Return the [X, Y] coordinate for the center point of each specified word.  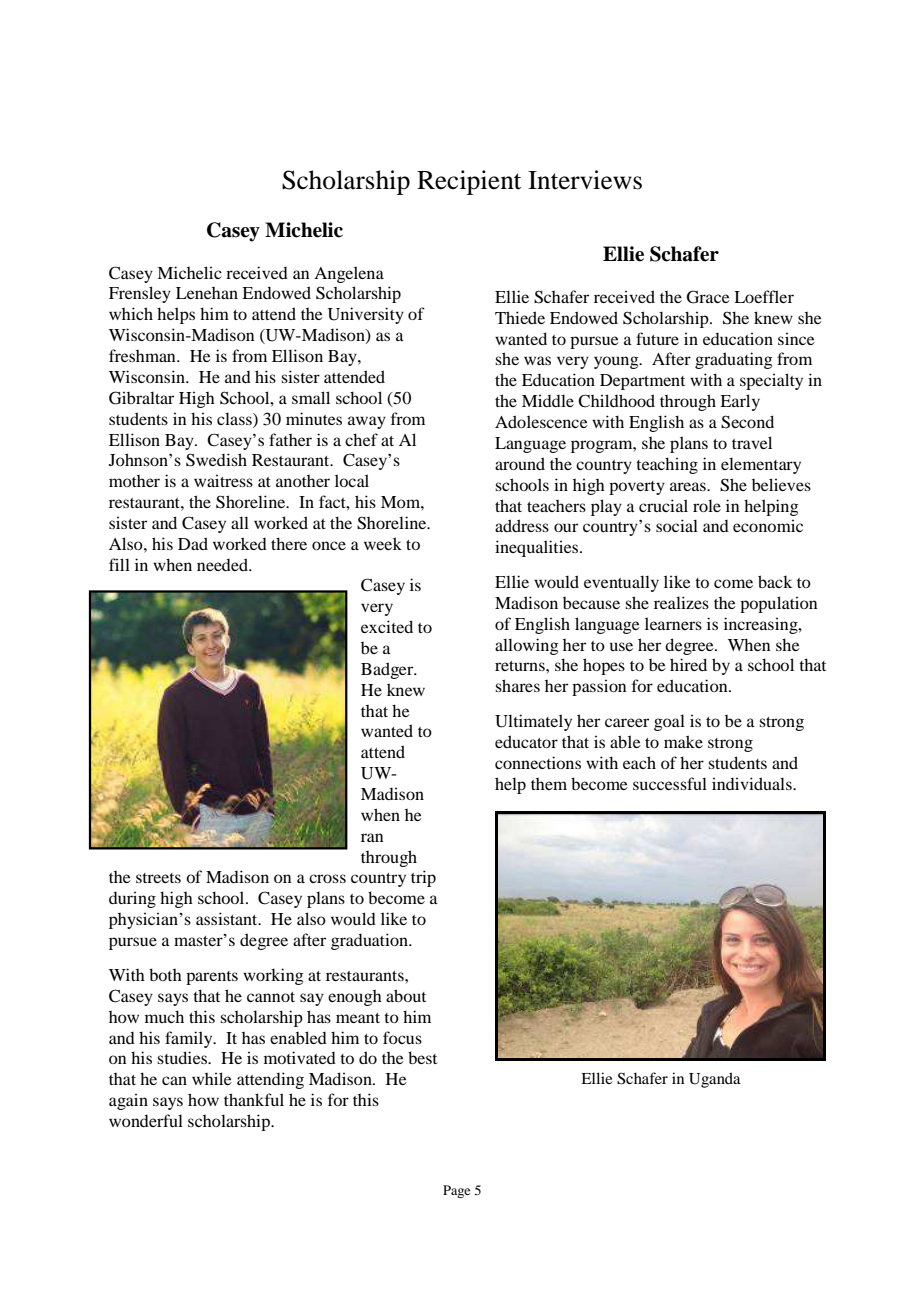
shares [517, 685]
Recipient [469, 182]
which [131, 313]
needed [223, 564]
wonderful [146, 1120]
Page [456, 1191]
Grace [708, 297]
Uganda [715, 1080]
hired [688, 664]
